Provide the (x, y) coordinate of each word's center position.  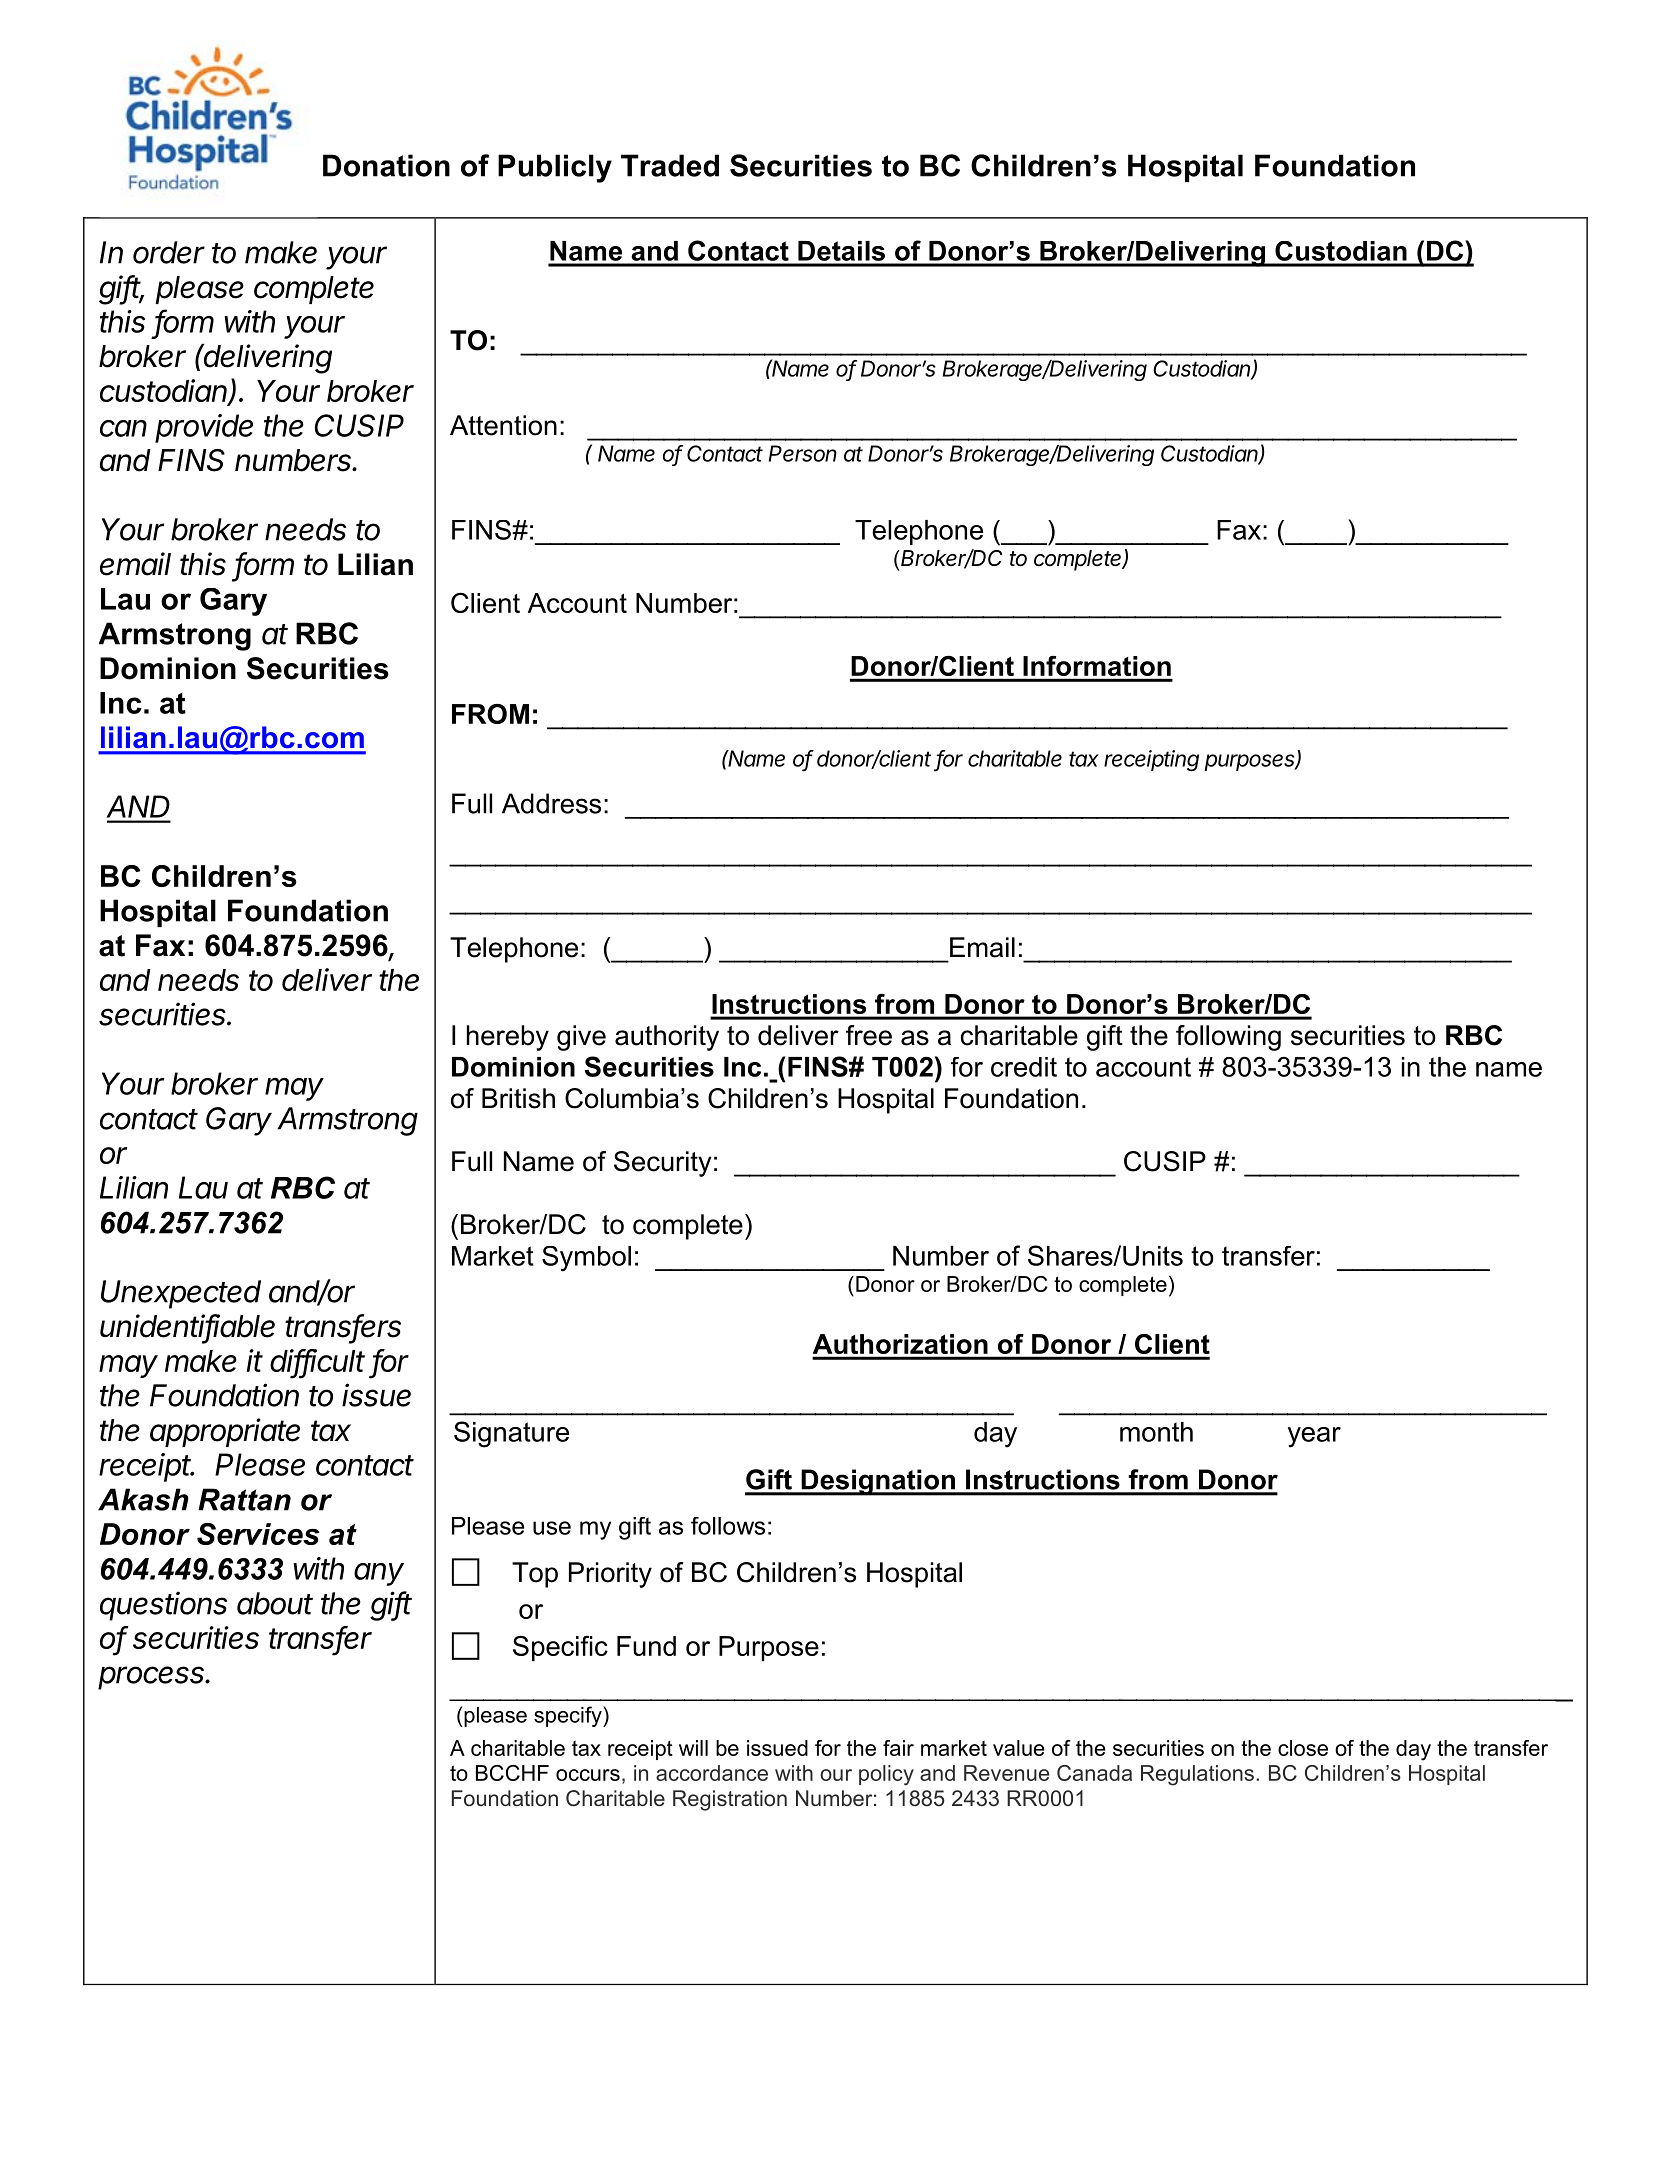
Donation (386, 165)
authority (667, 1038)
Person (803, 453)
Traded (670, 165)
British (518, 1098)
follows (728, 1526)
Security (663, 1164)
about (275, 1603)
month (1156, 1432)
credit (1024, 1067)
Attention (503, 425)
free (869, 1035)
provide (204, 428)
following (1228, 1038)
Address (551, 803)
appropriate (225, 1432)
